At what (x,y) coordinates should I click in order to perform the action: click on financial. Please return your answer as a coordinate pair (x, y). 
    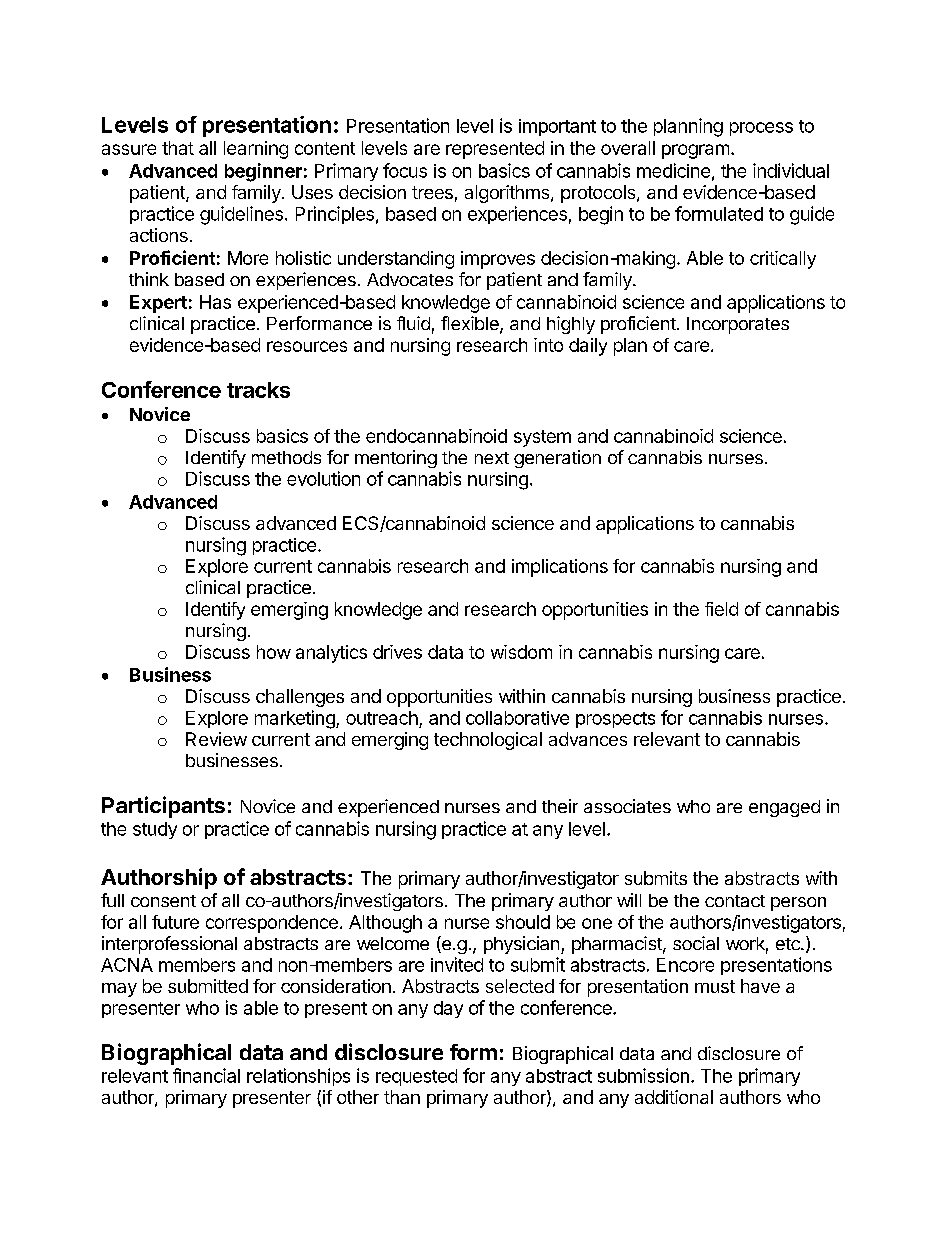
    Looking at the image, I should click on (206, 1075).
